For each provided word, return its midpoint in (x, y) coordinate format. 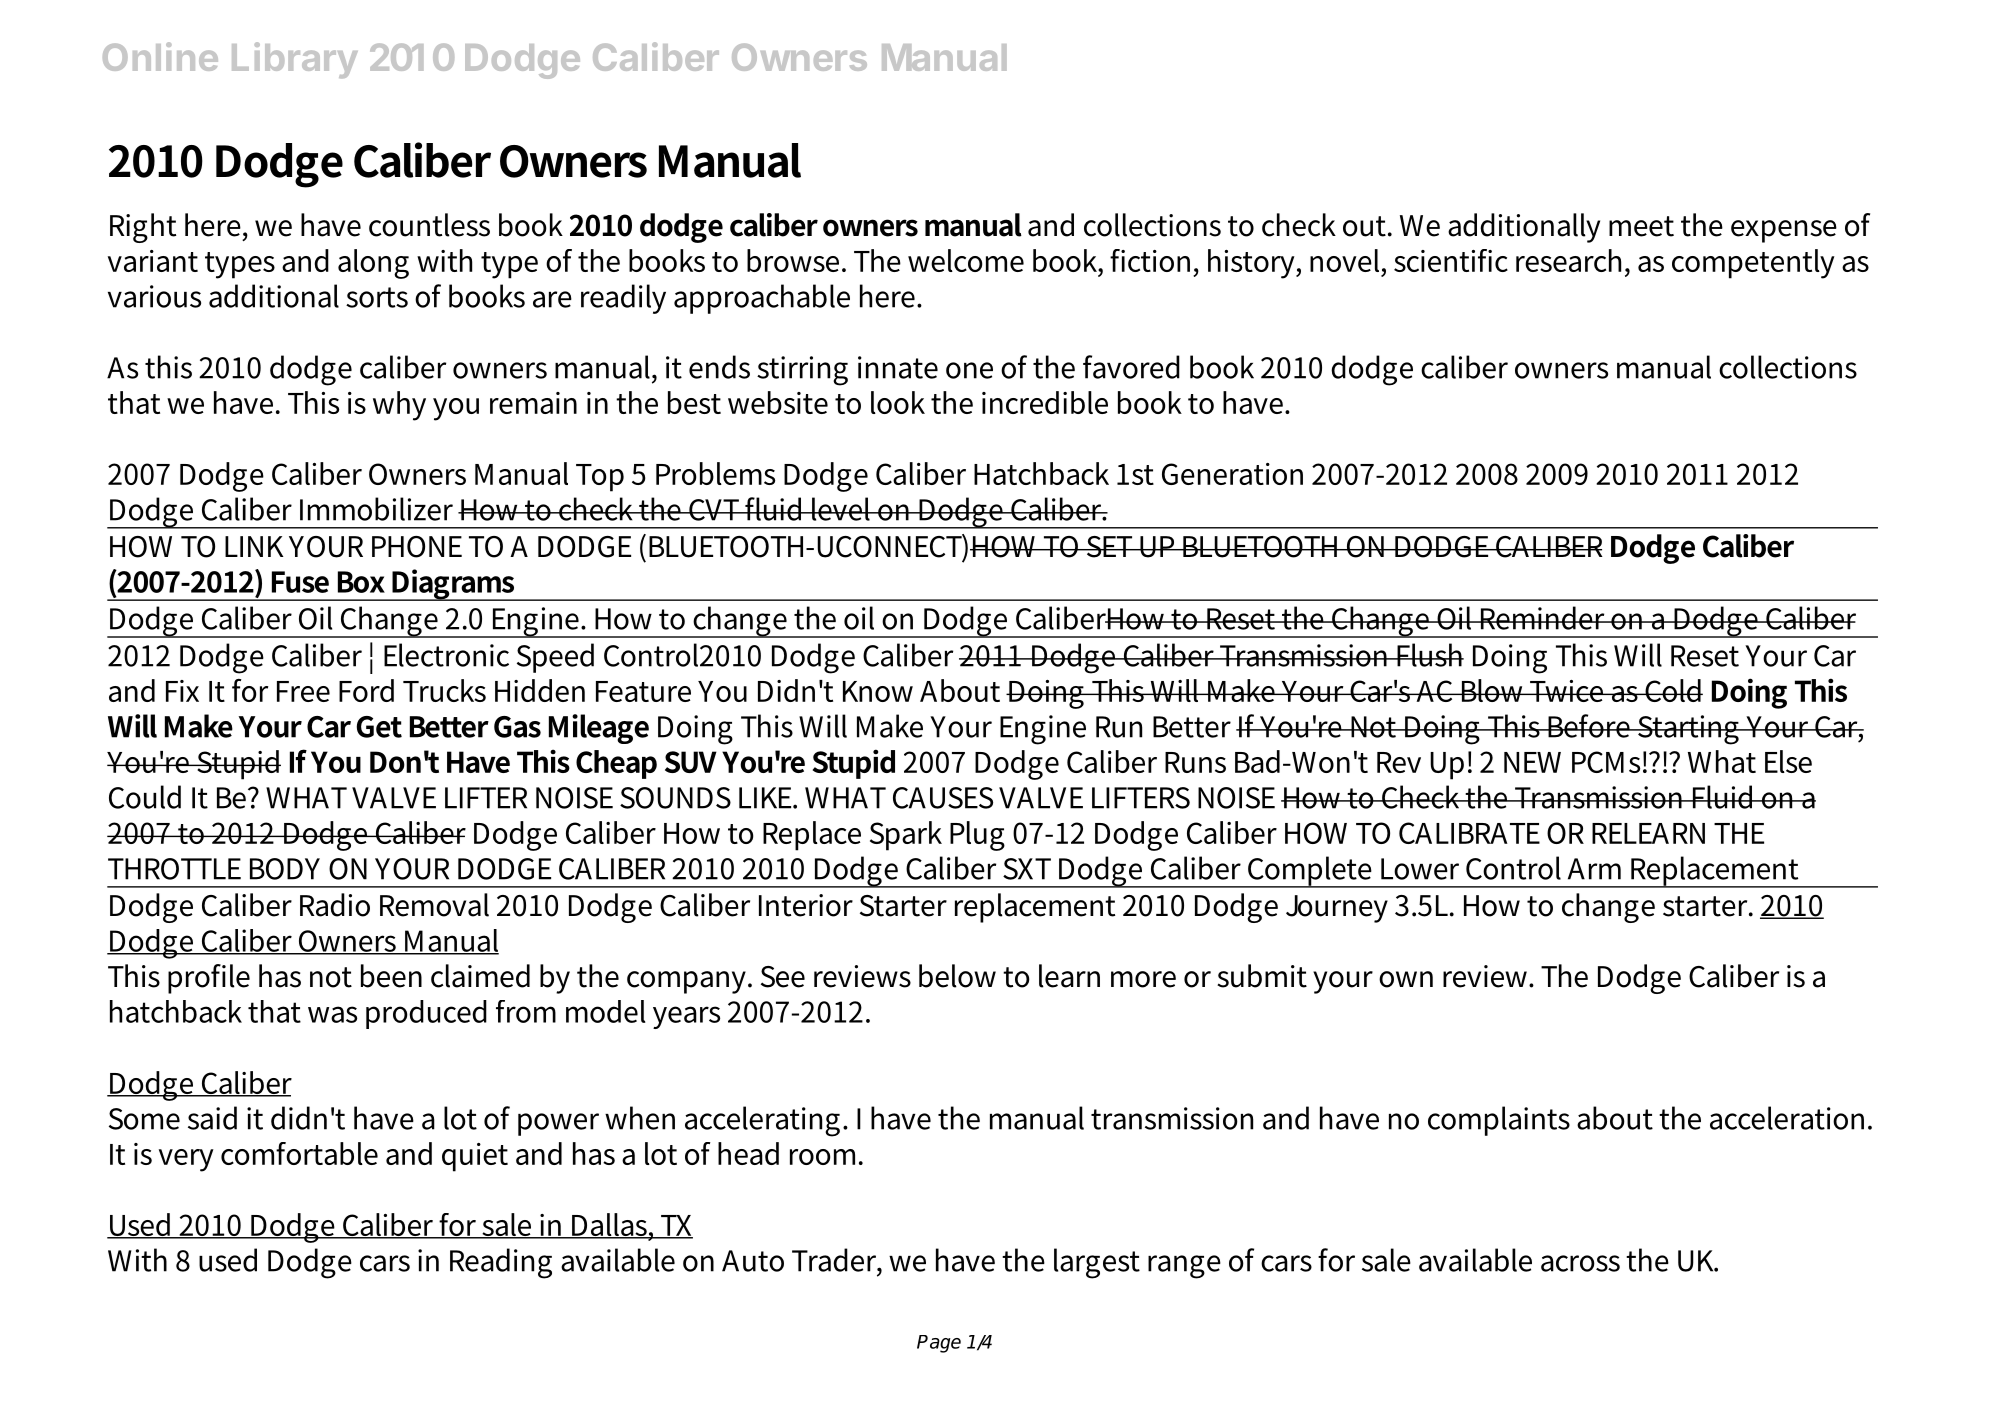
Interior (806, 905)
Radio (335, 905)
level (841, 509)
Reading (501, 1263)
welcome (966, 260)
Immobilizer (376, 509)
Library (295, 60)
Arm (1594, 869)
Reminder (1543, 618)
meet (1641, 226)
